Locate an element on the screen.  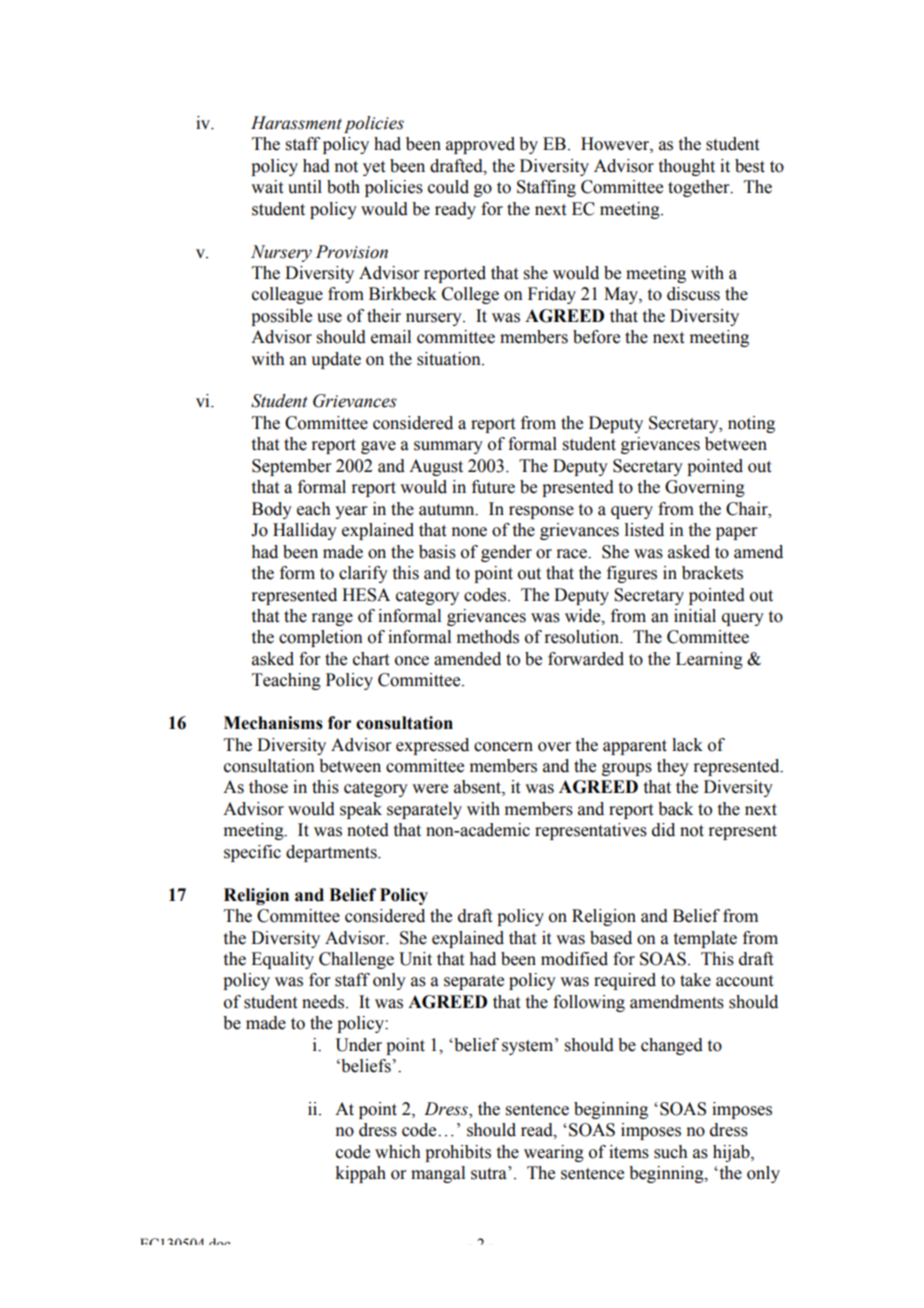
kippah is located at coordinates (360, 1174).
